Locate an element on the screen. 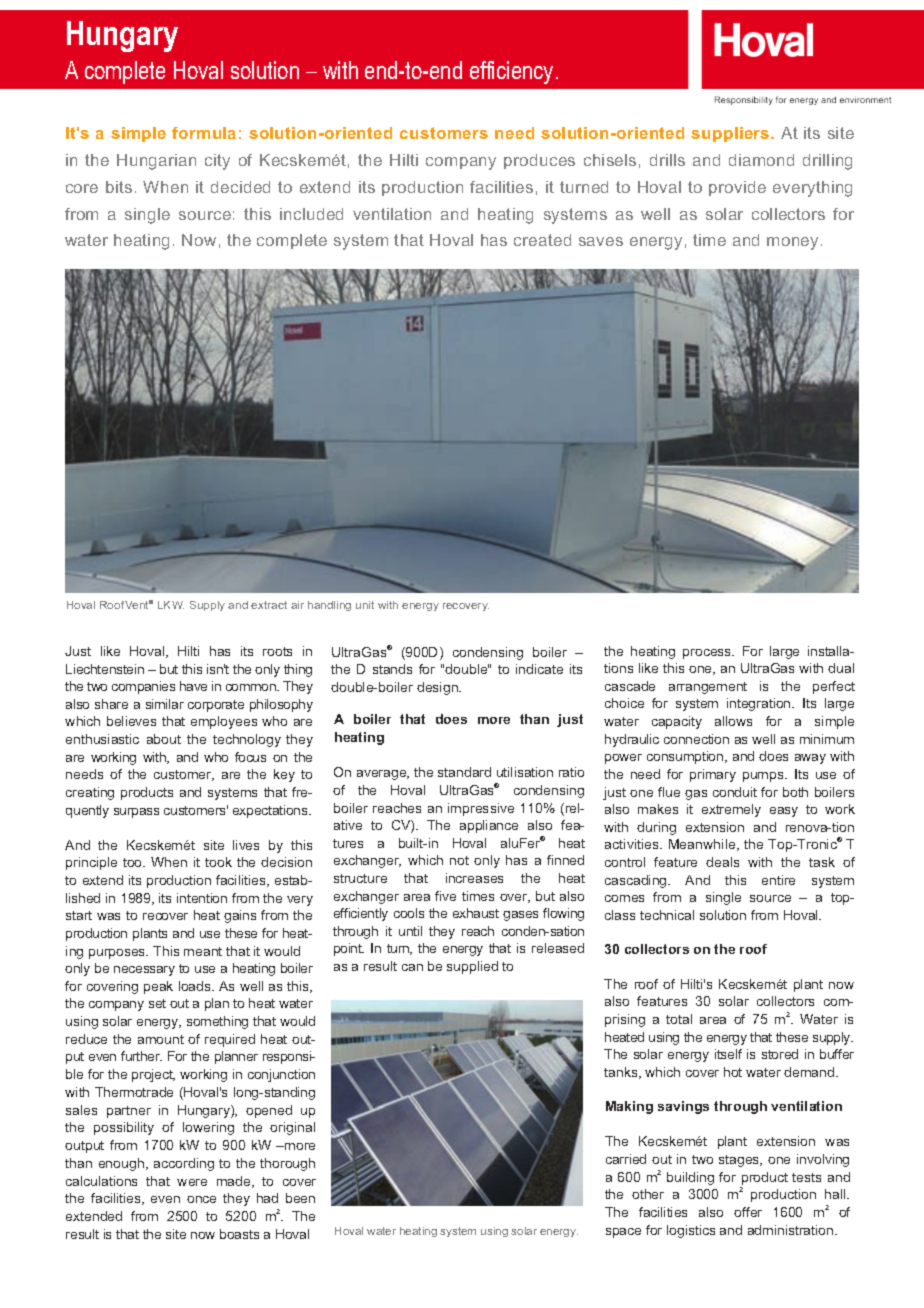 The height and width of the screenshot is (1308, 924). suppliers is located at coordinates (731, 134).
